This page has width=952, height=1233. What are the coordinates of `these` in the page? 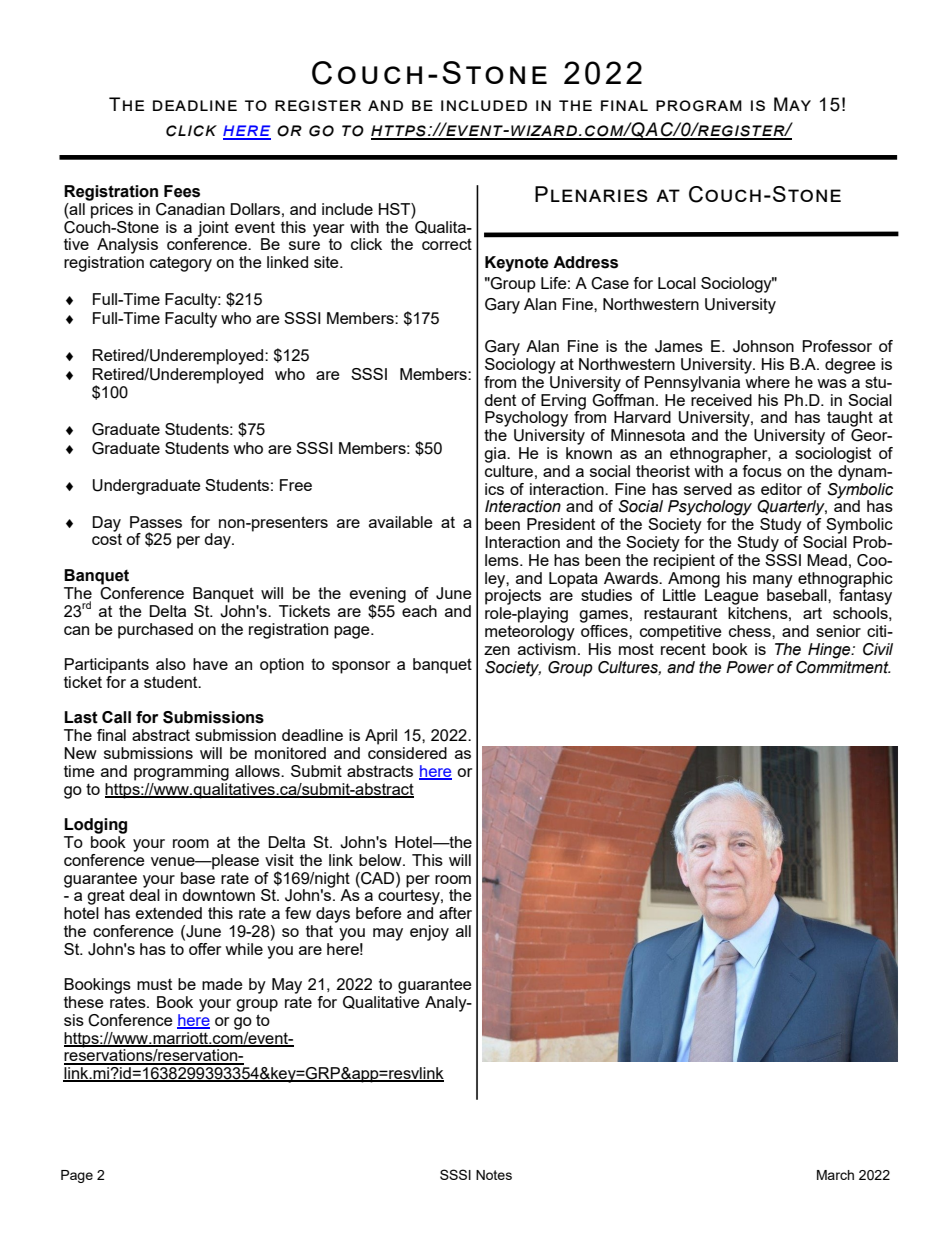 It's located at (84, 1002).
